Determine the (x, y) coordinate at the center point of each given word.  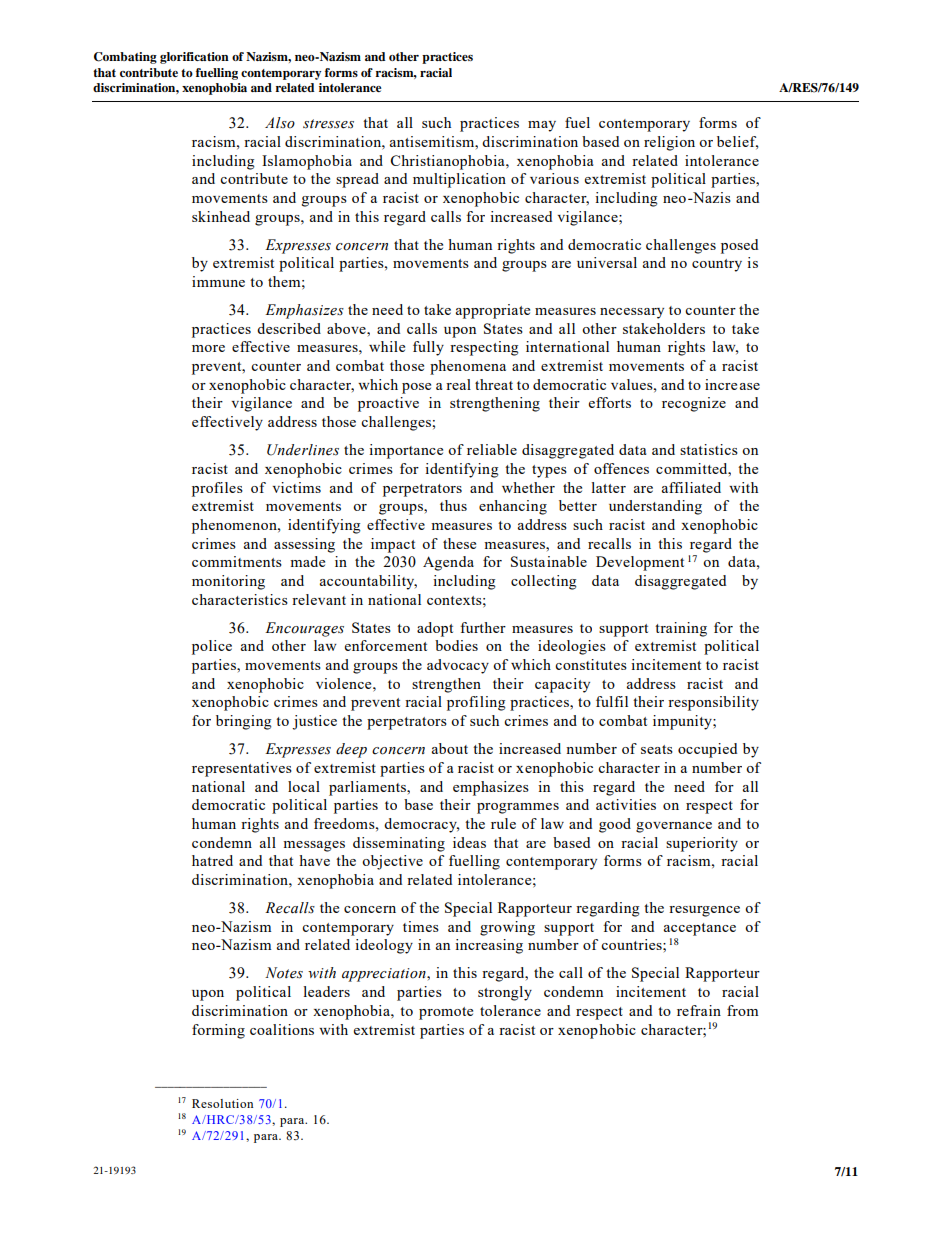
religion (669, 143)
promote (446, 1013)
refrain (699, 1010)
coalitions (282, 1029)
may (542, 126)
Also (280, 123)
